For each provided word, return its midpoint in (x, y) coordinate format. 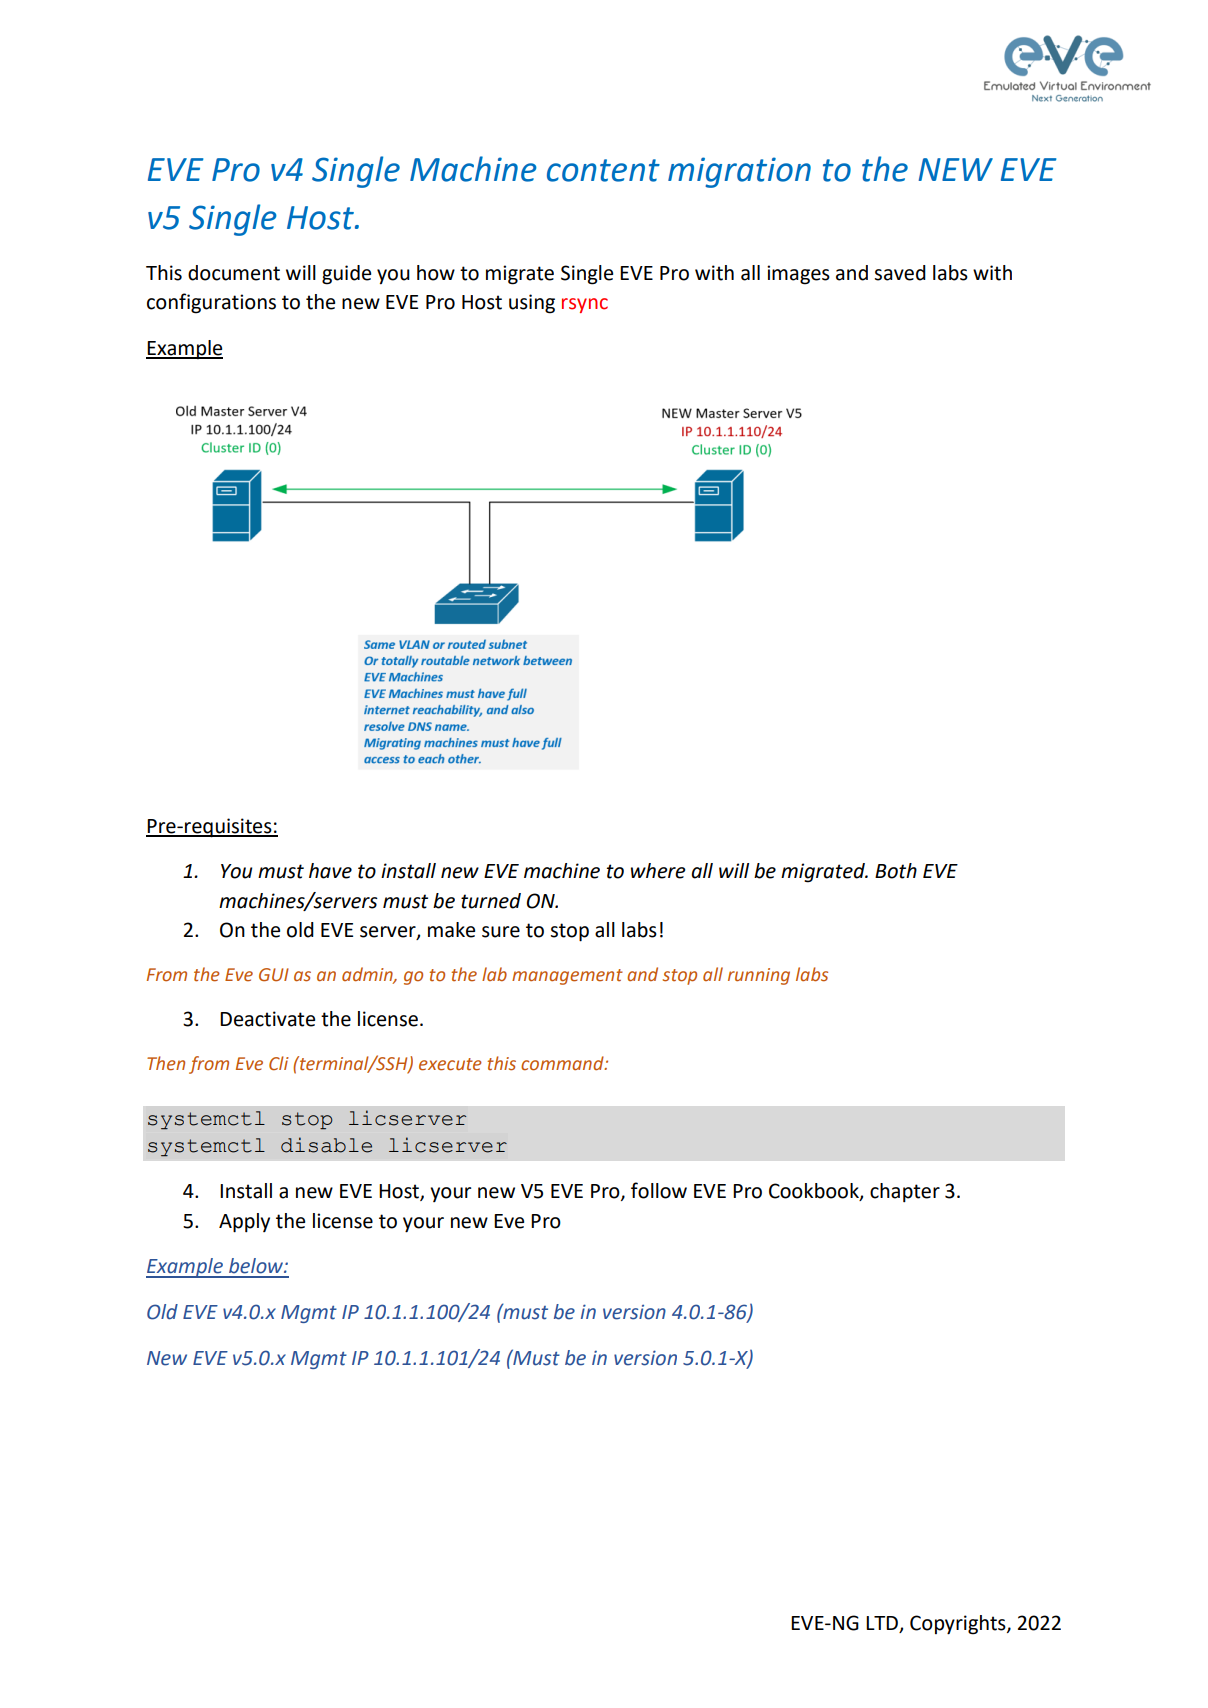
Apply (244, 1223)
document (234, 273)
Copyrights (959, 1625)
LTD (883, 1624)
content (603, 170)
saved (900, 273)
